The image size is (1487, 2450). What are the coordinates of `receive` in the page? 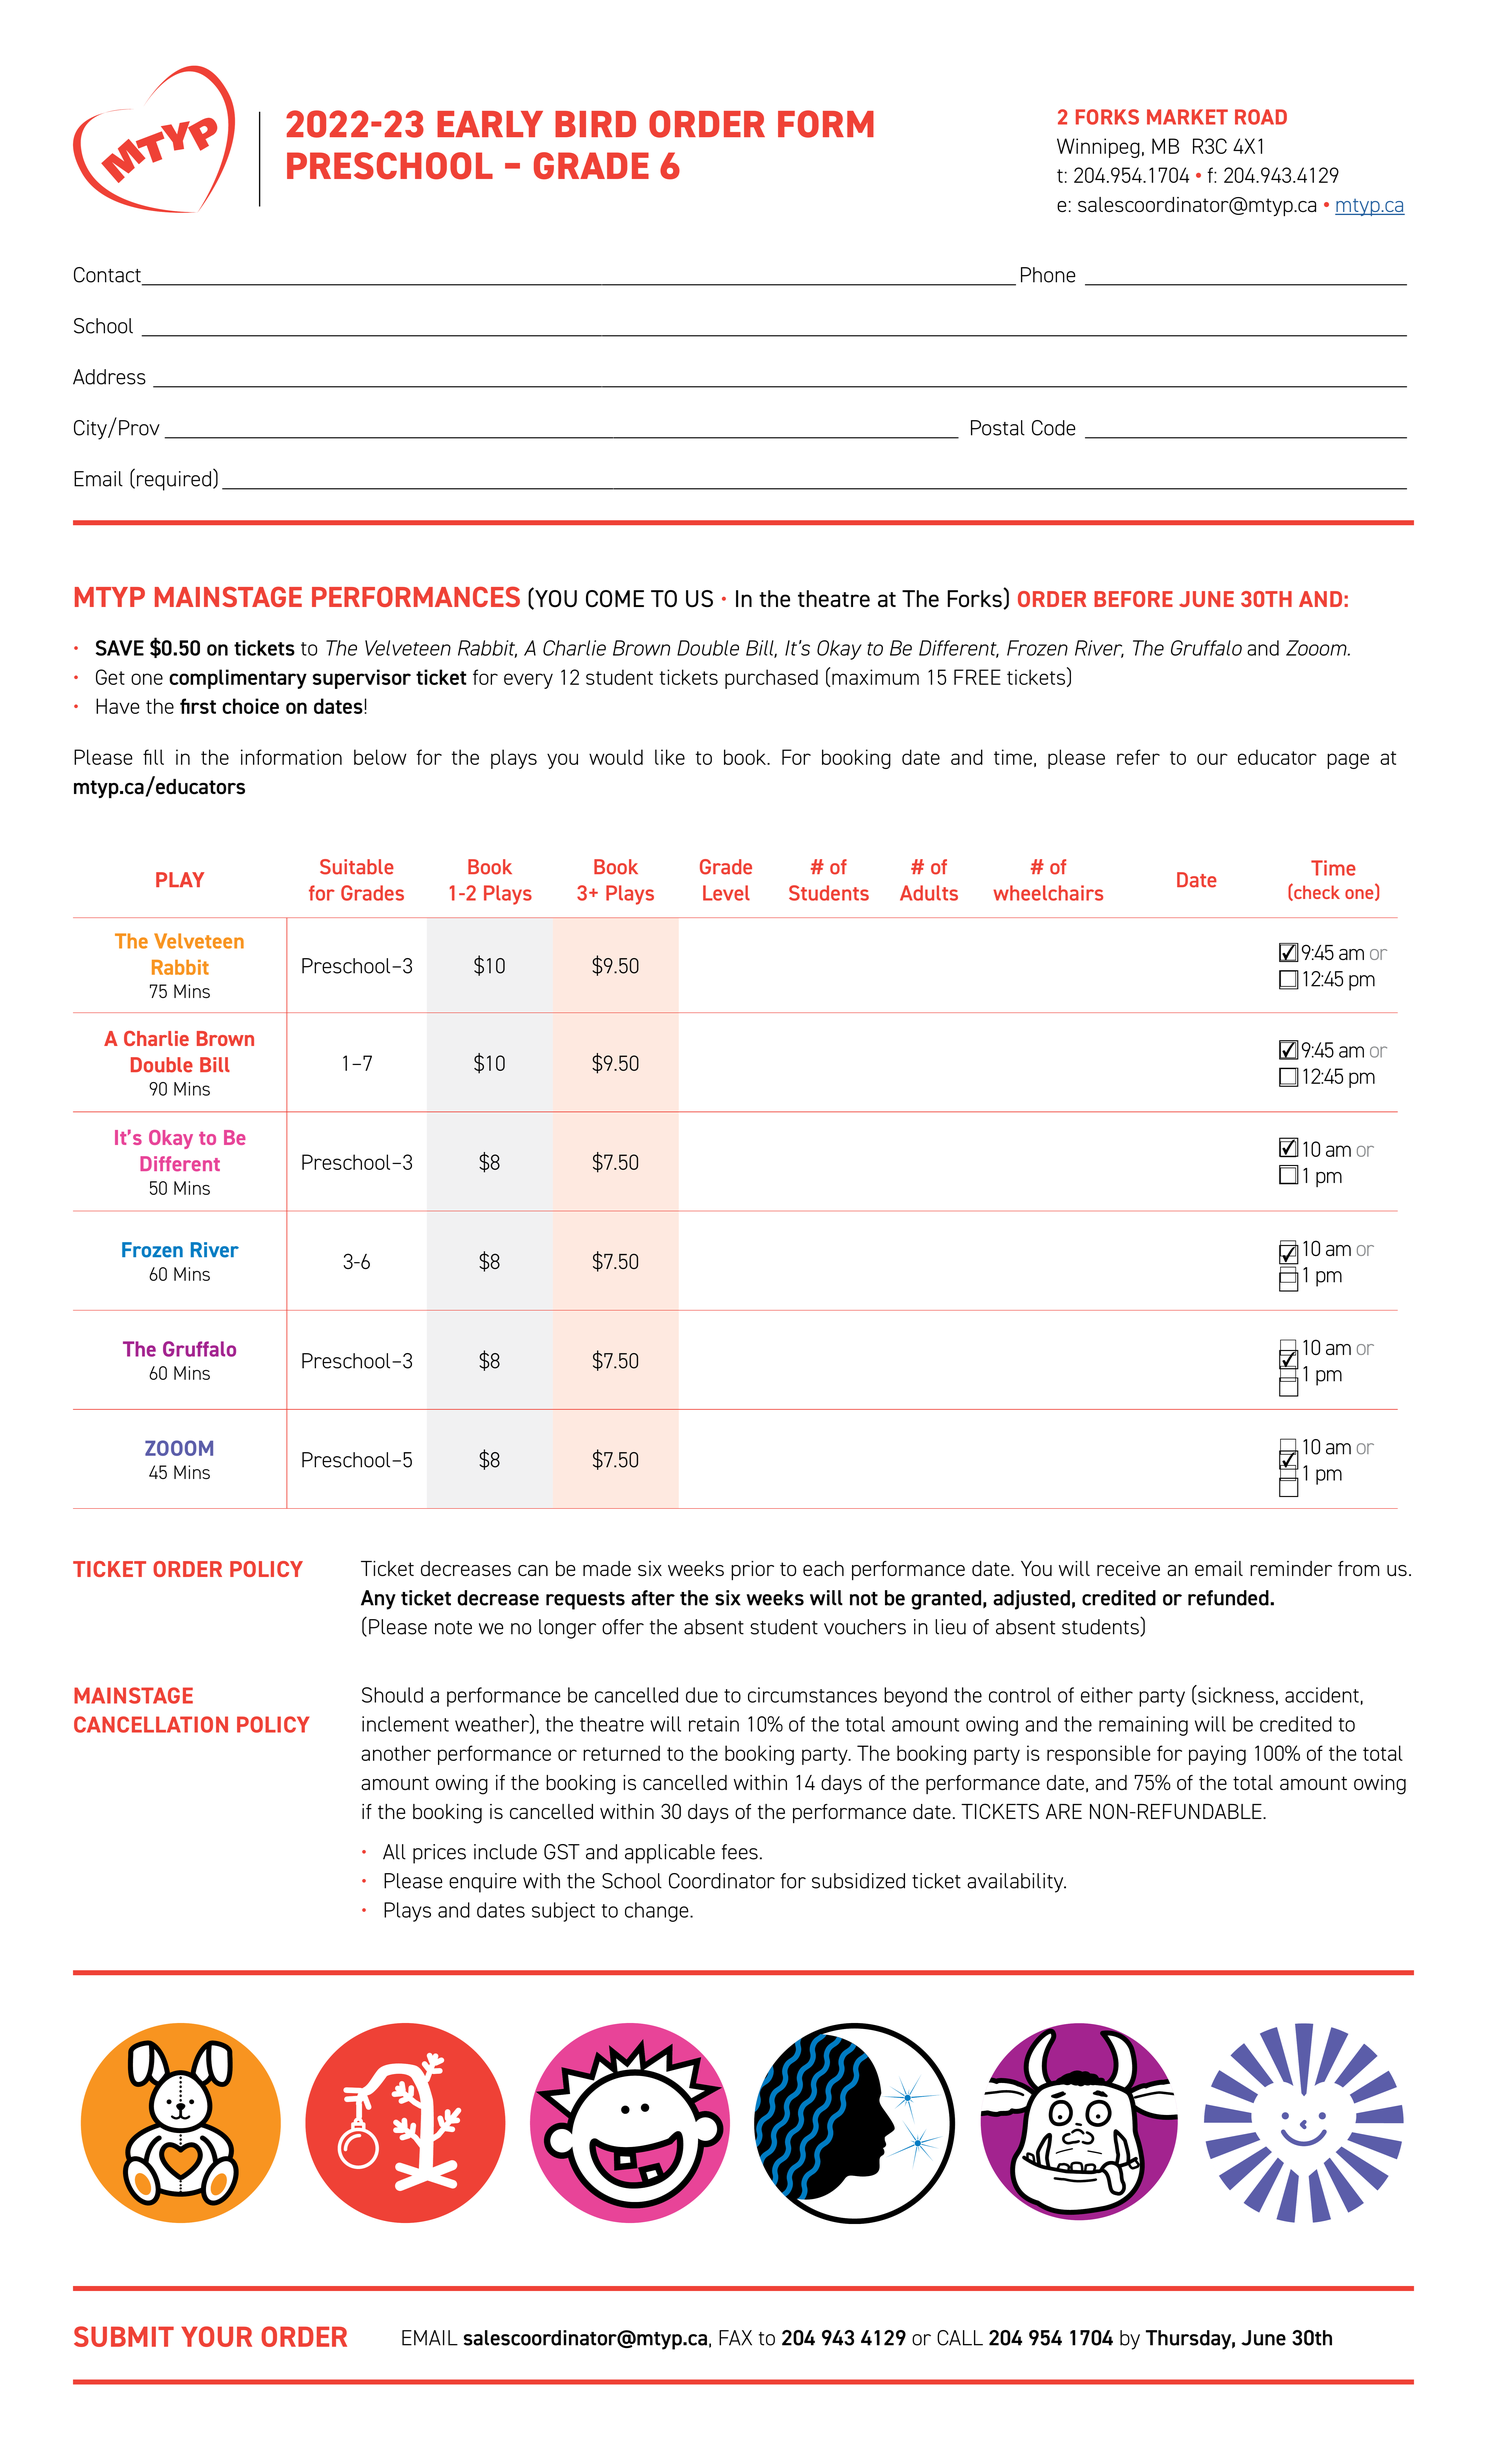 It's located at (1128, 1568).
